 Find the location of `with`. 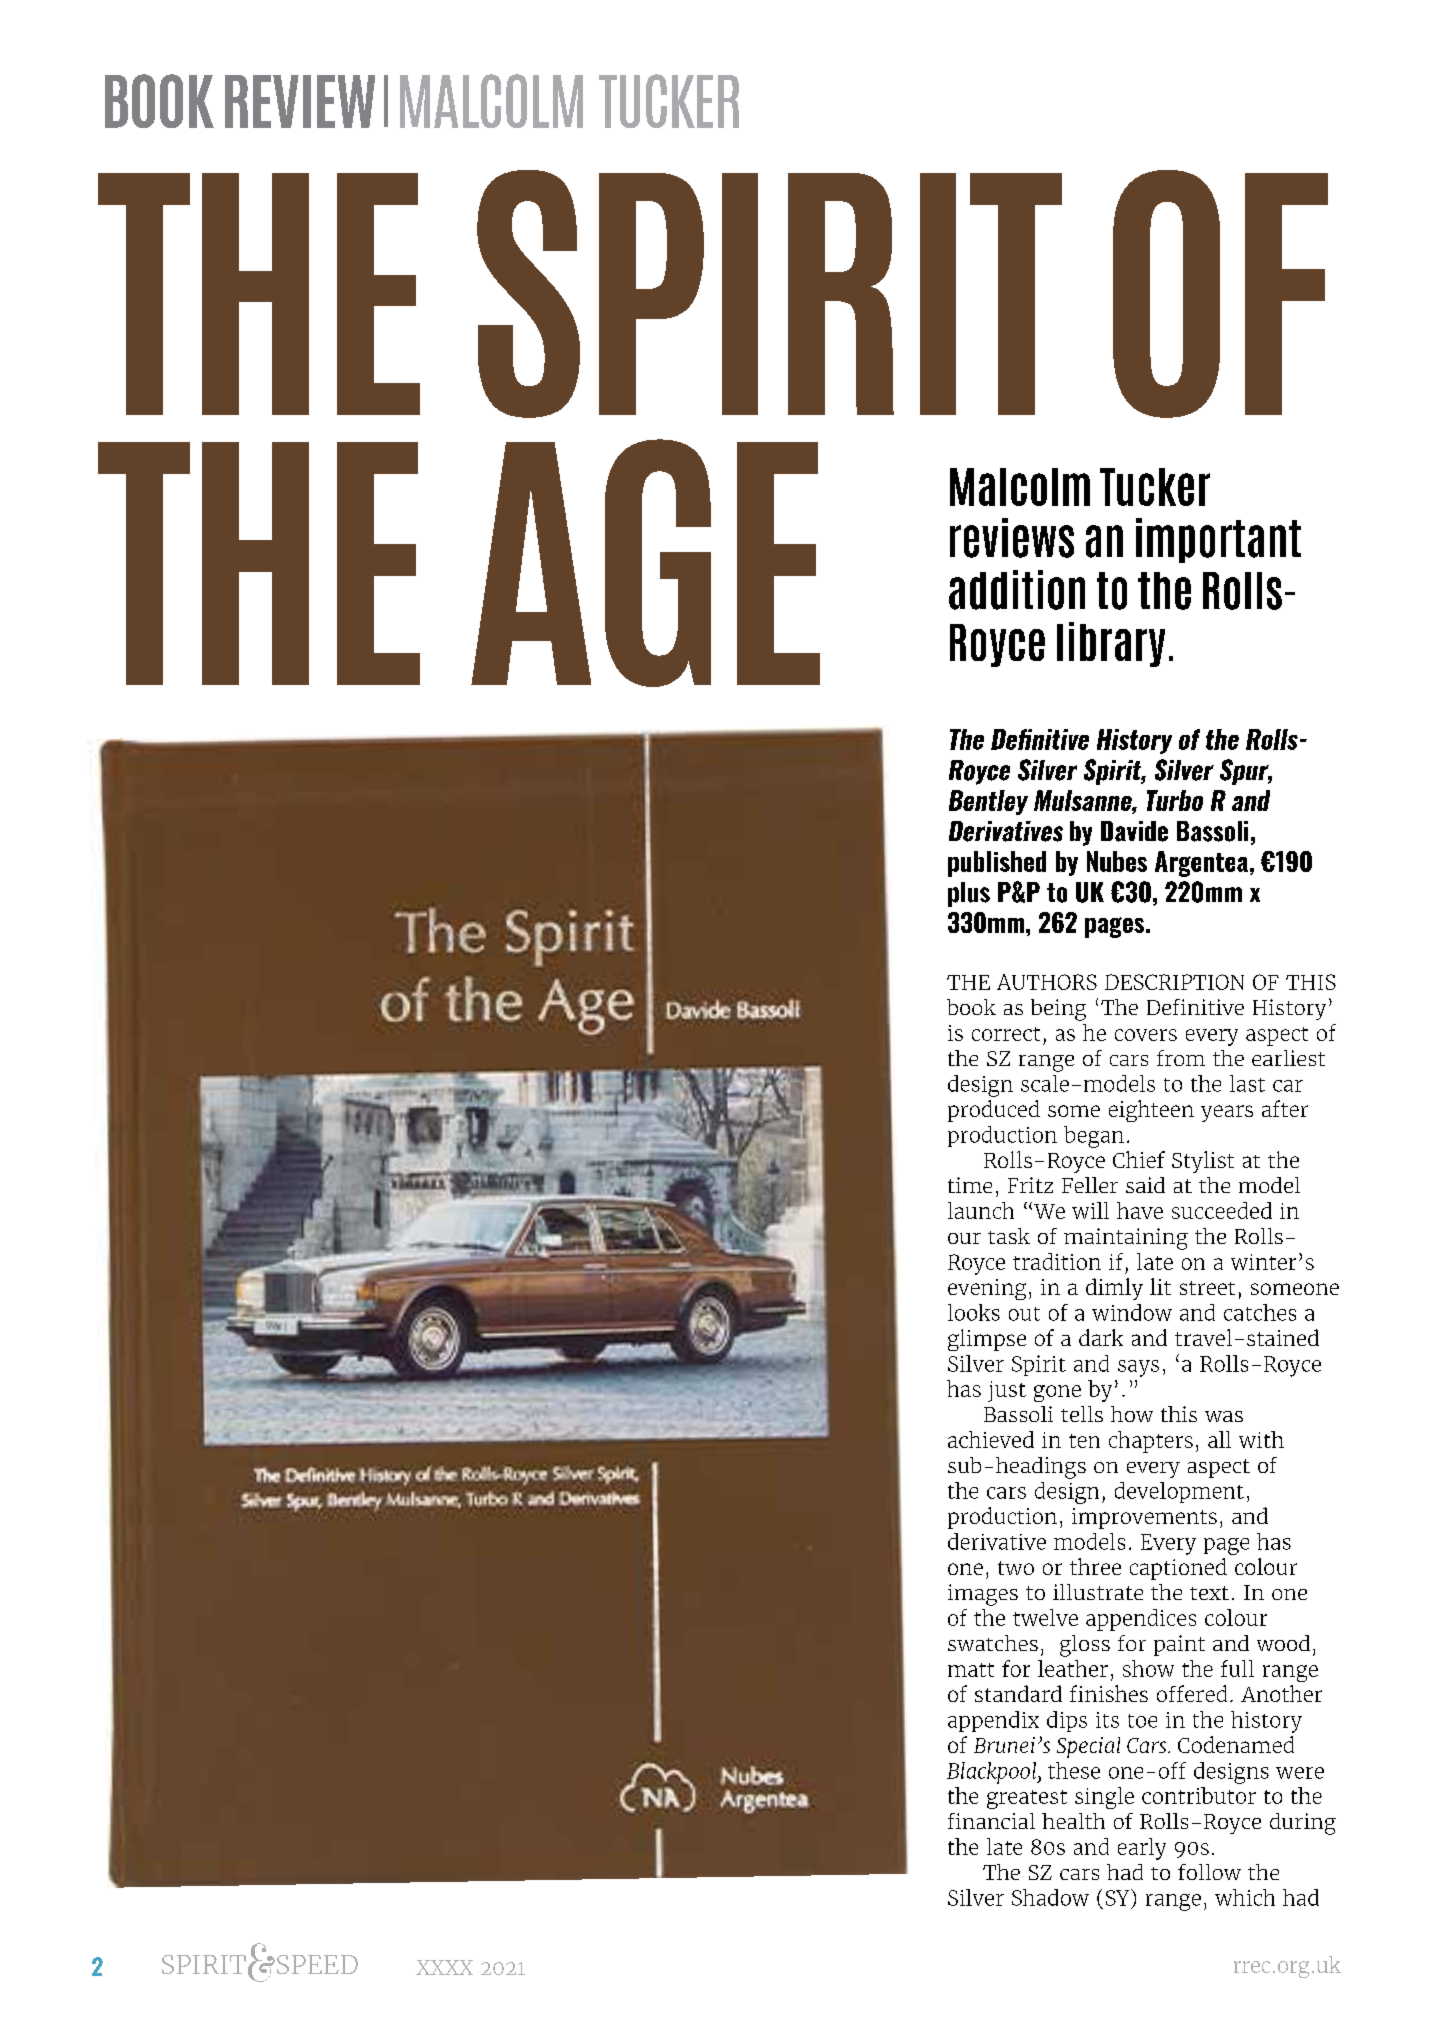

with is located at coordinates (1261, 1439).
